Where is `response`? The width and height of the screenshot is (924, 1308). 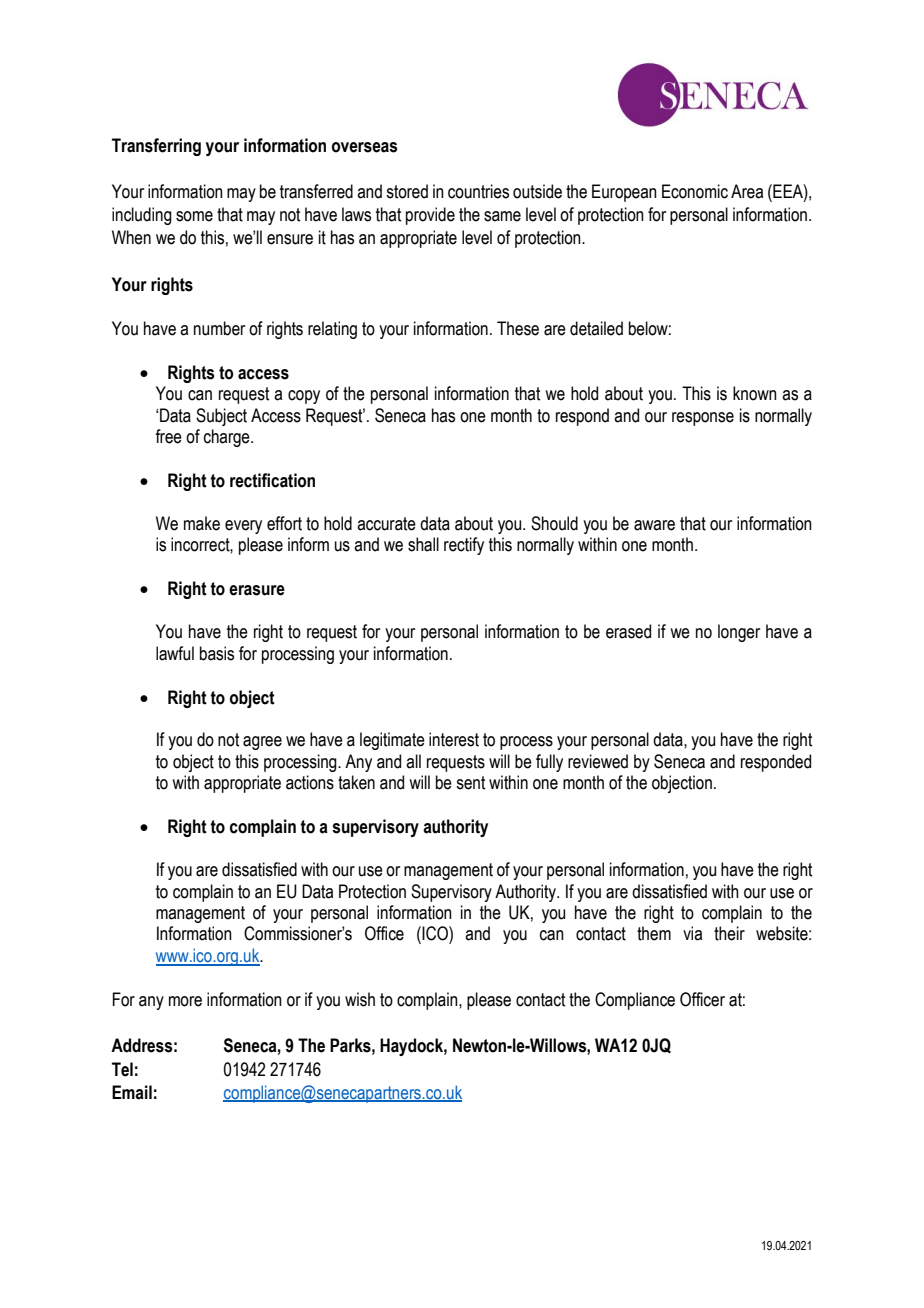
response is located at coordinates (703, 419).
